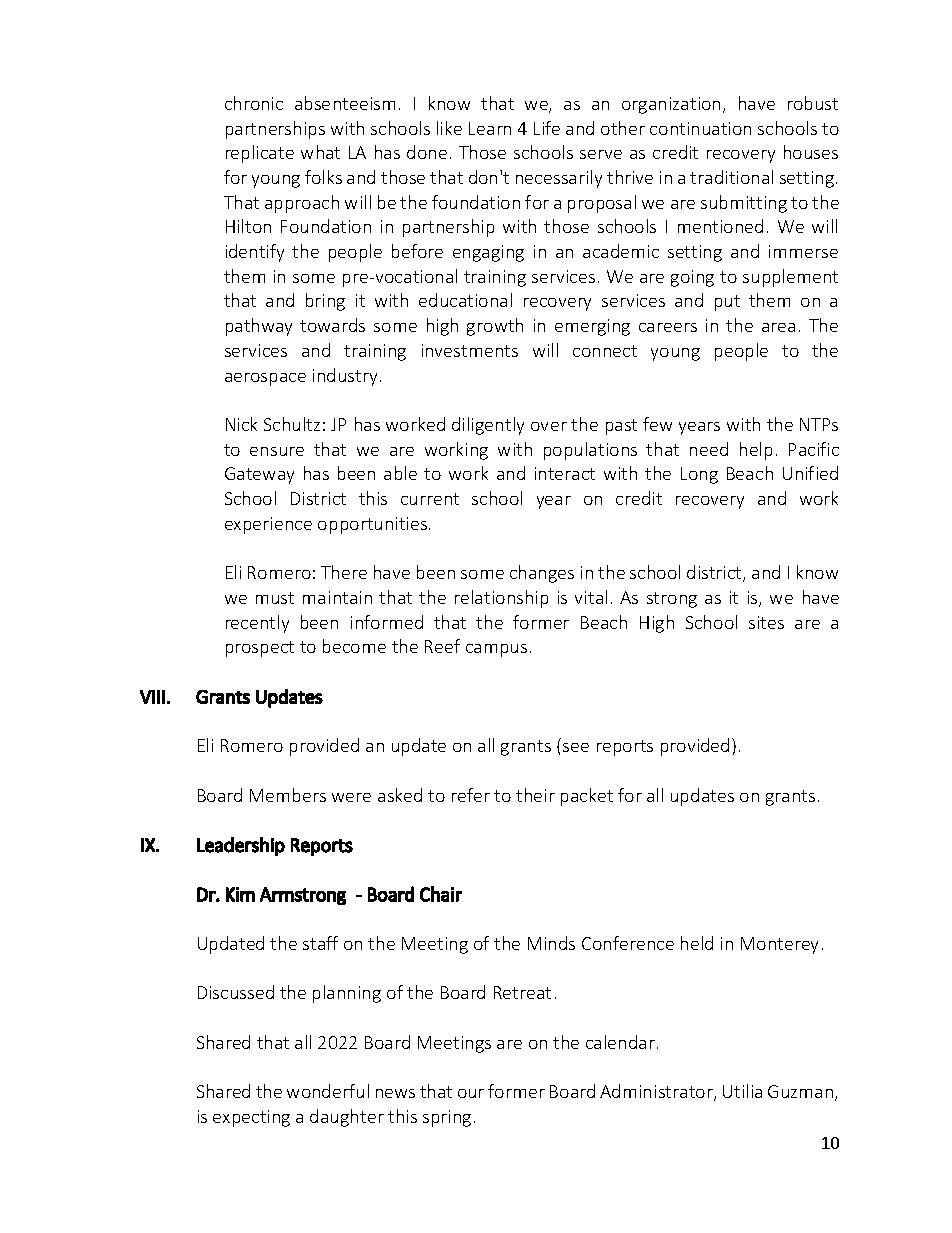 The width and height of the screenshot is (952, 1233). Describe the element at coordinates (260, 154) in the screenshot. I see `replicate` at that location.
